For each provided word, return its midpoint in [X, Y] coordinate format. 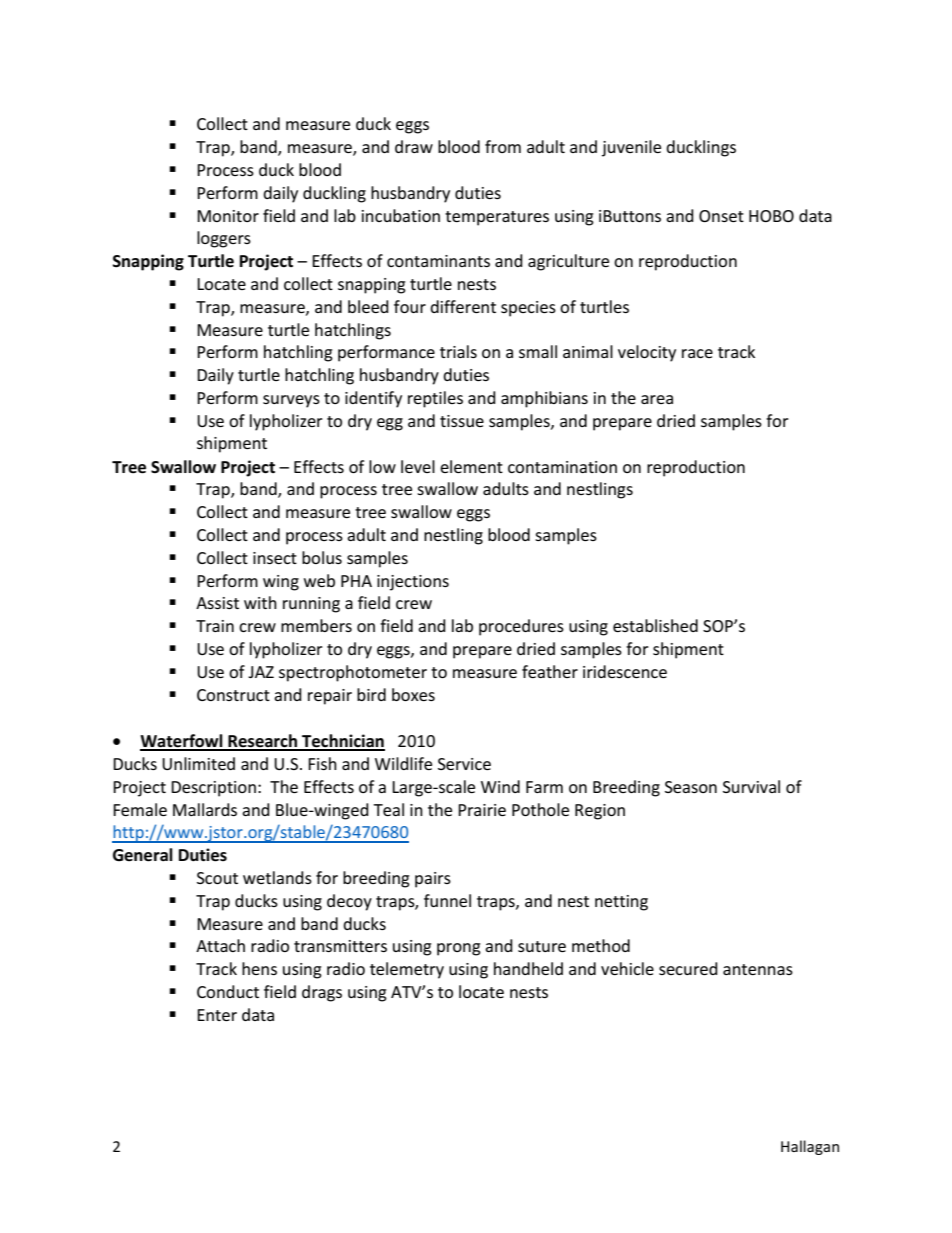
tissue [462, 421]
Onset [721, 216]
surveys [291, 401]
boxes [413, 694]
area [657, 399]
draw [414, 146]
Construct [233, 695]
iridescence [625, 671]
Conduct [228, 991]
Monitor [228, 216]
